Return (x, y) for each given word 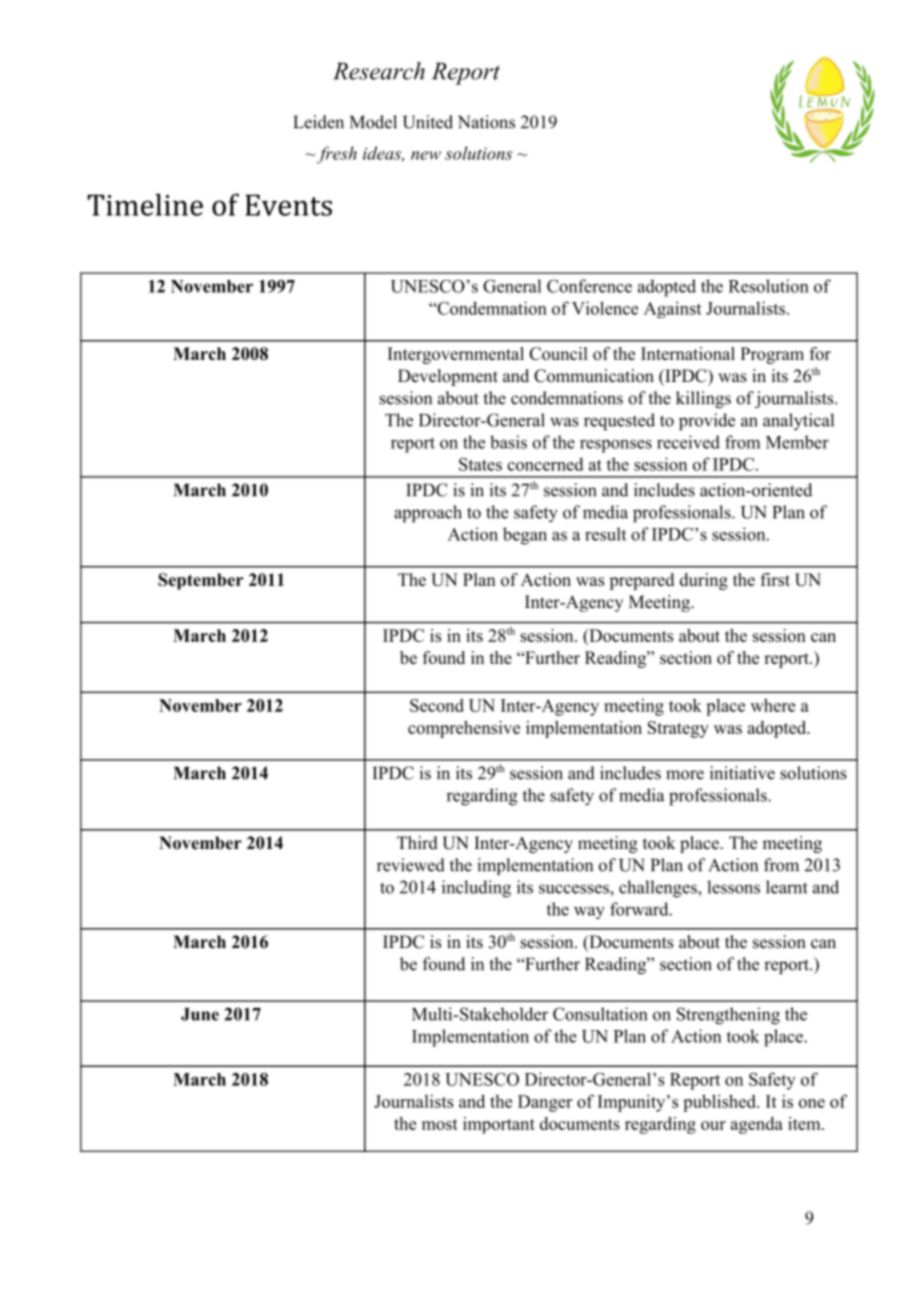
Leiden (318, 122)
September (200, 581)
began (525, 536)
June (200, 1014)
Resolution (769, 286)
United (428, 122)
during (704, 581)
